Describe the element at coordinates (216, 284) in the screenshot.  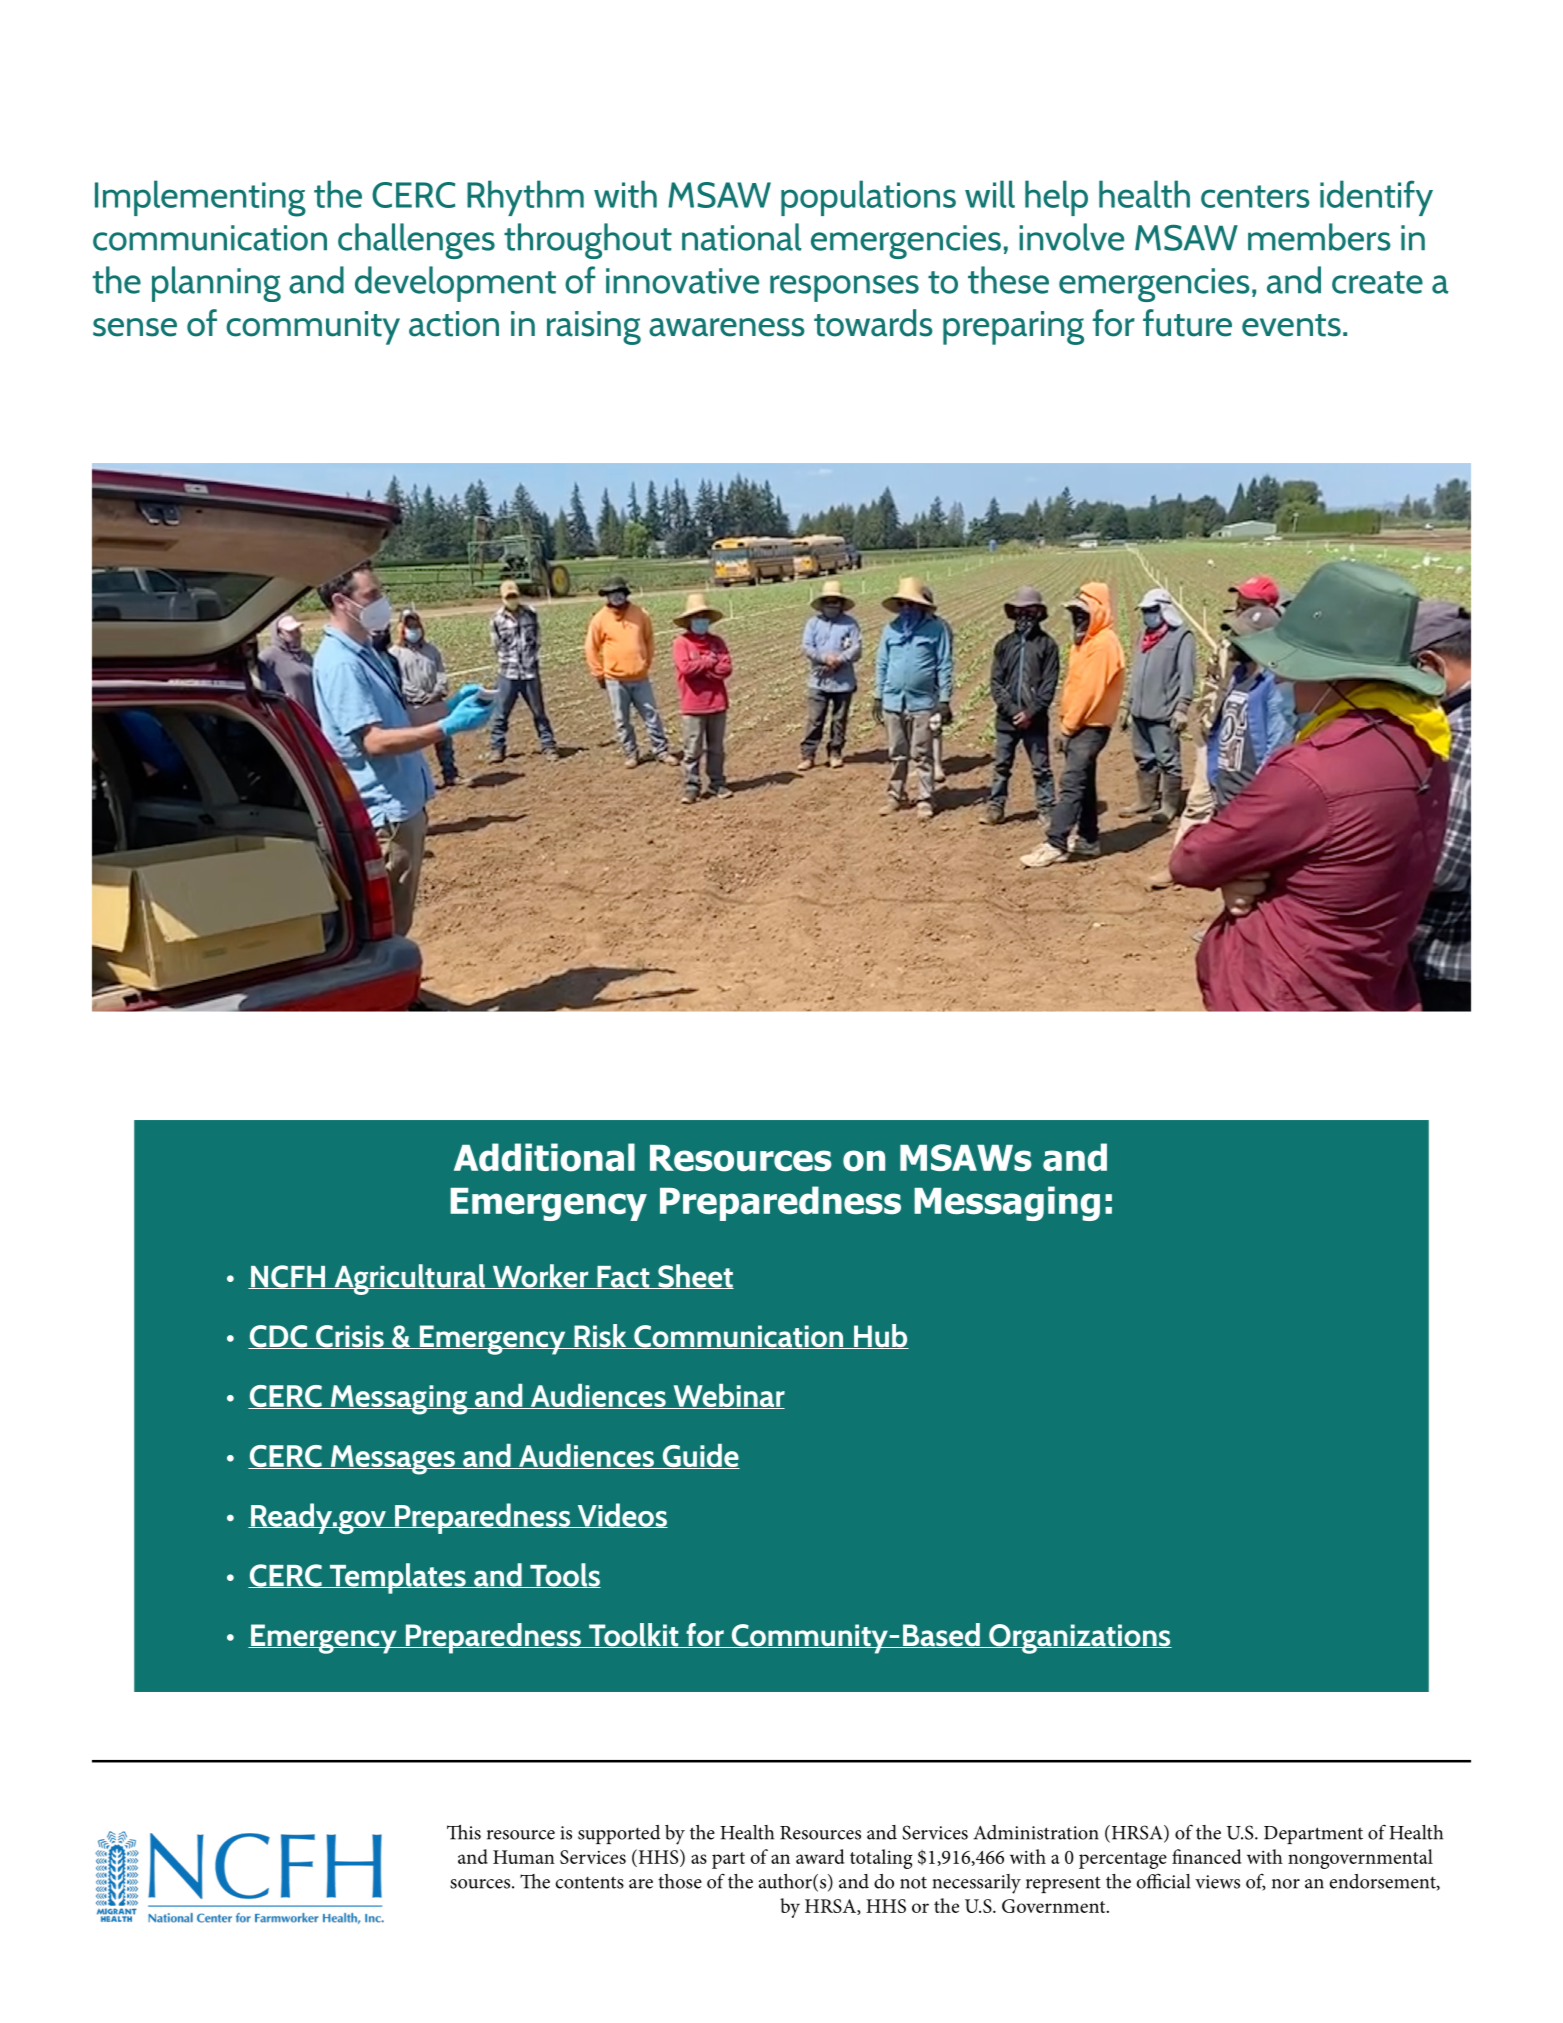
I see `planning` at that location.
